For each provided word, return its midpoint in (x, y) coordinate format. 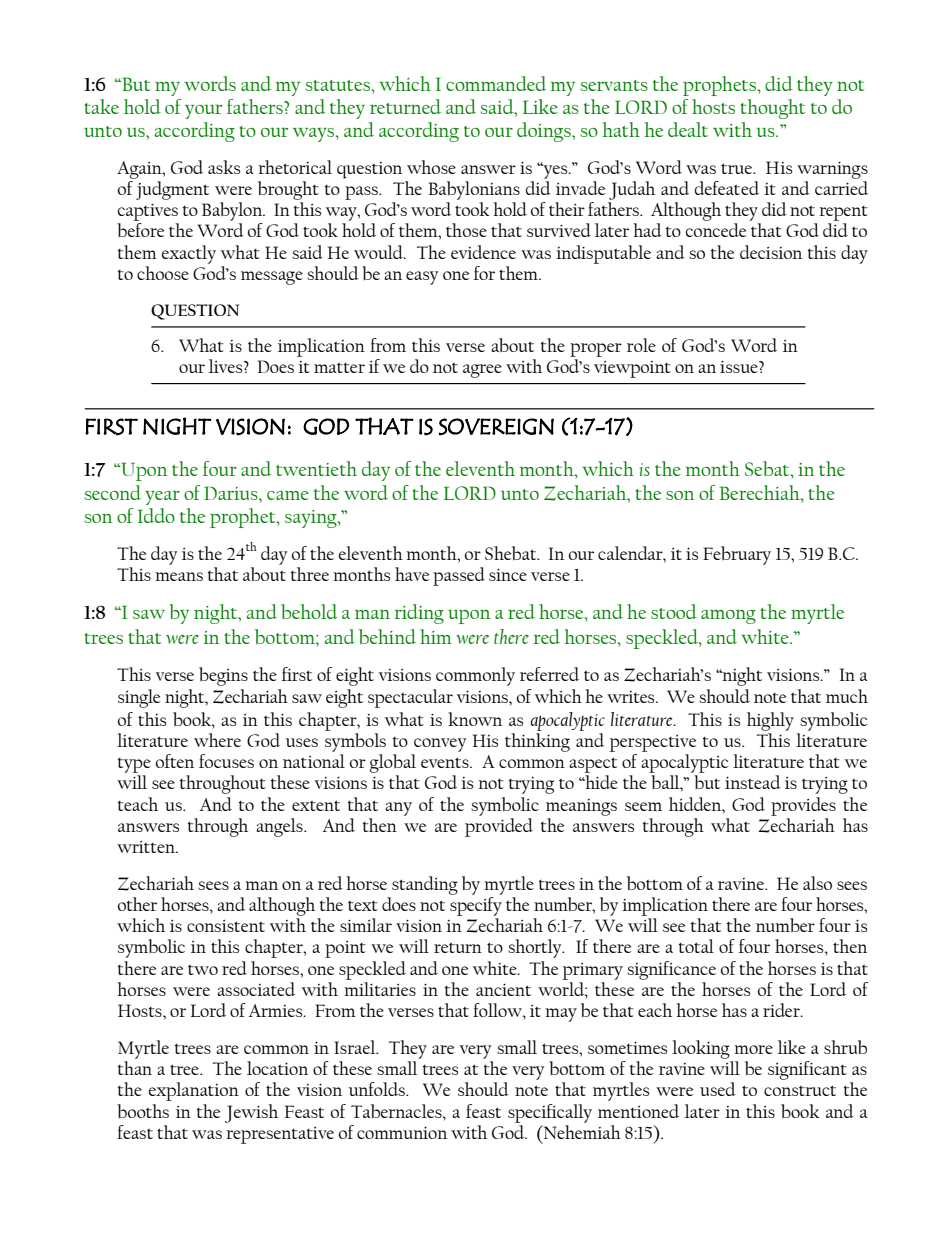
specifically (550, 1113)
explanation (194, 1091)
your (203, 111)
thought (772, 109)
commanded (496, 83)
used (718, 1089)
